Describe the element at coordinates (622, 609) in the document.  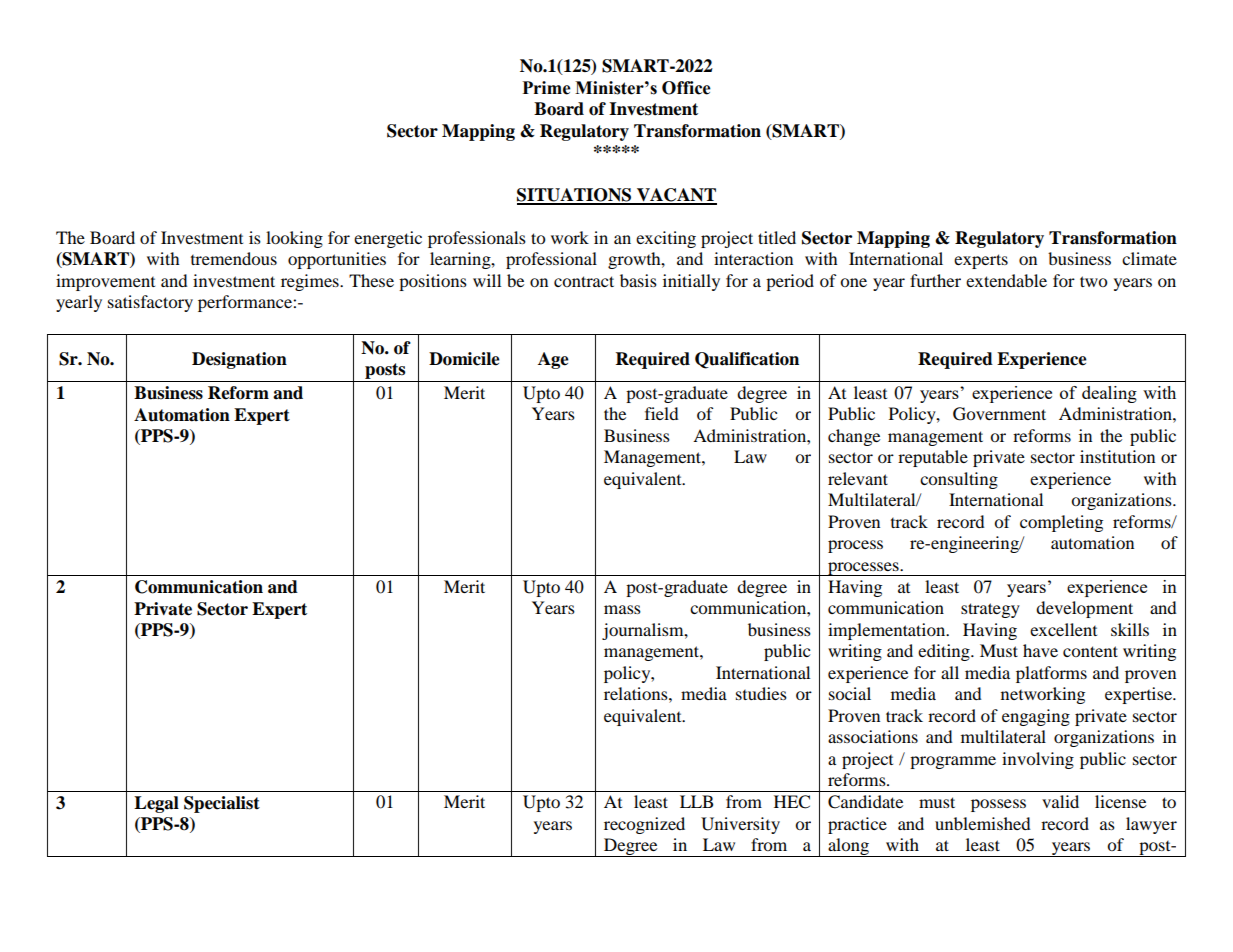
I see `mass` at that location.
